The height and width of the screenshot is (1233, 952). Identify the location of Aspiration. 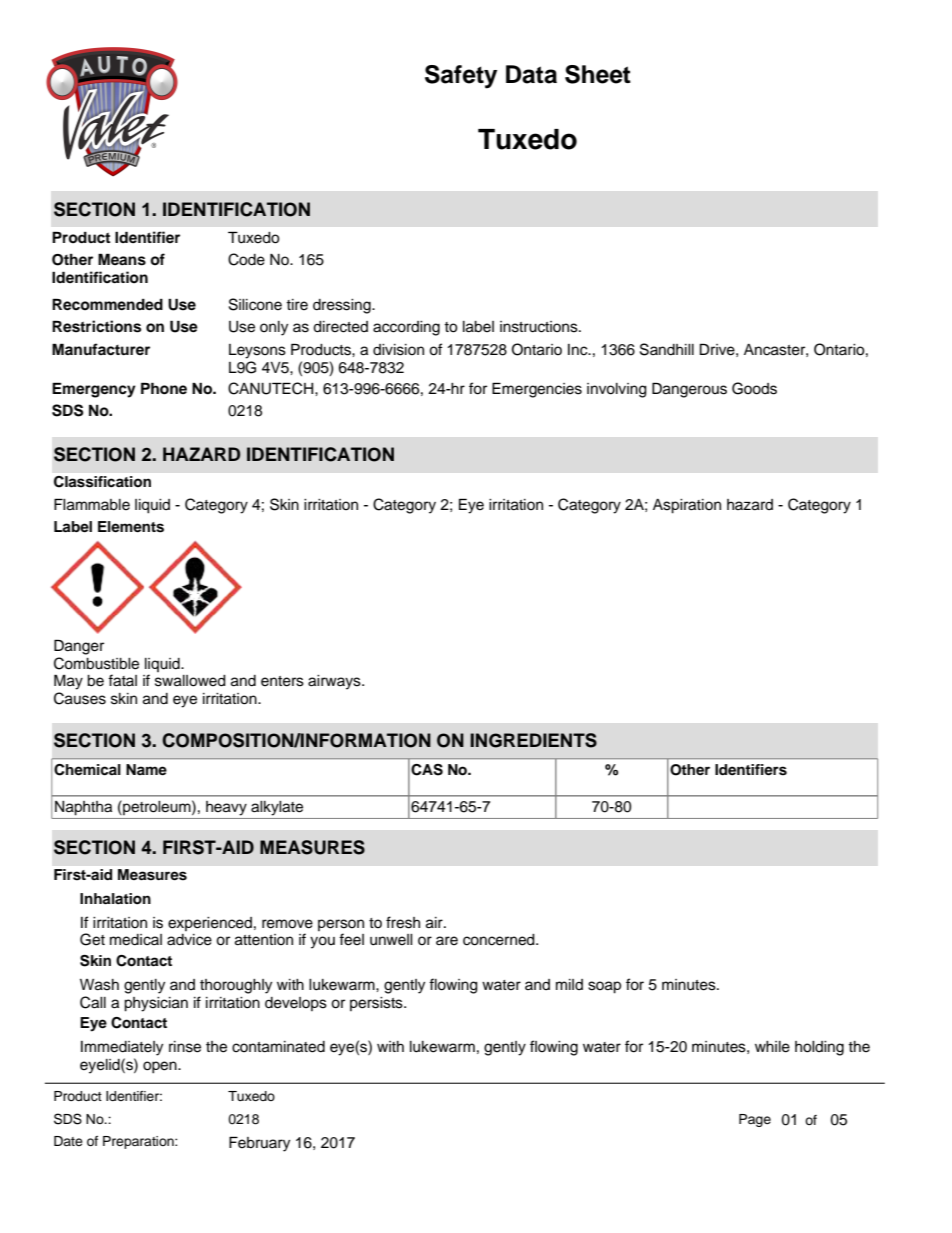
(687, 506).
